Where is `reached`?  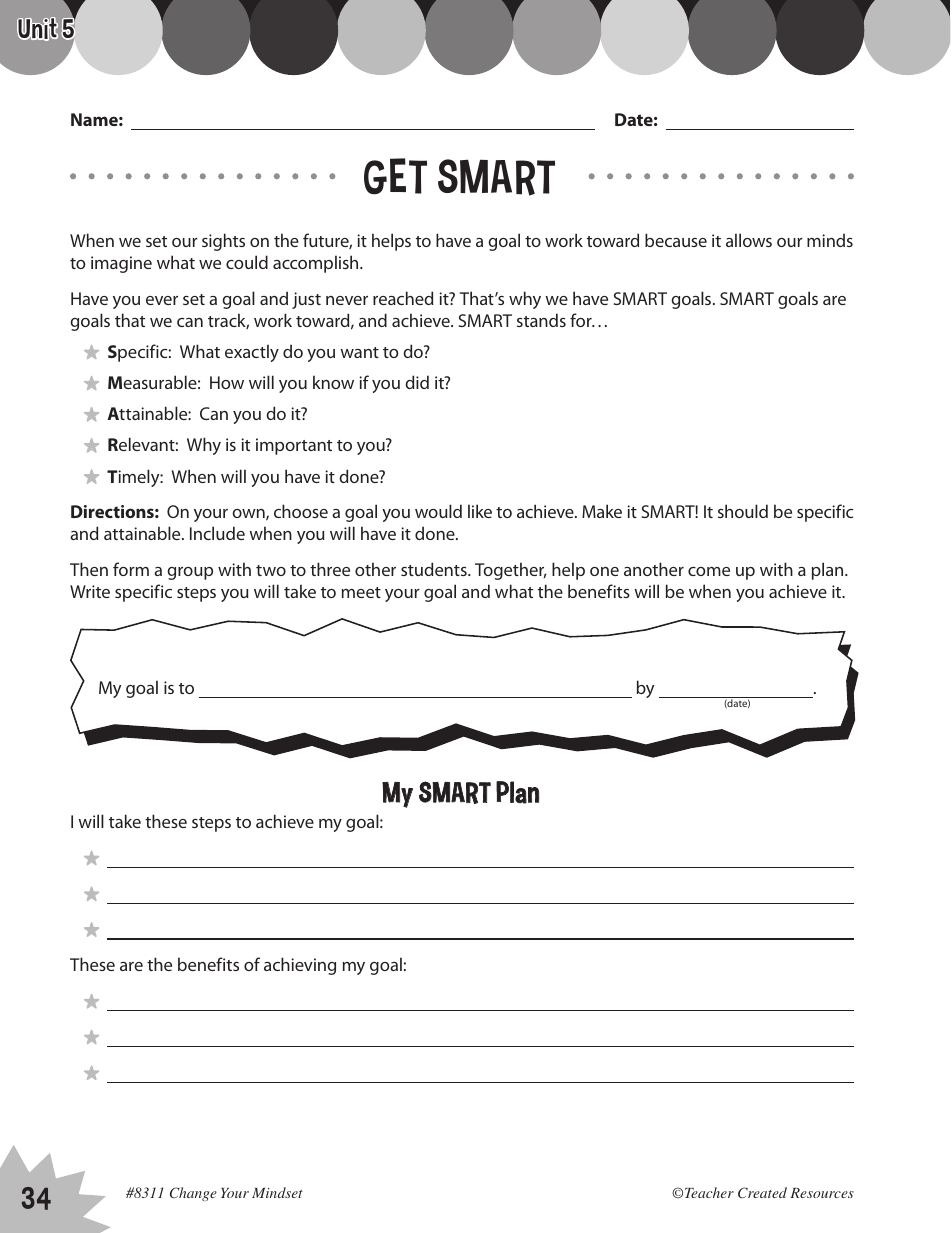
reached is located at coordinates (403, 298).
